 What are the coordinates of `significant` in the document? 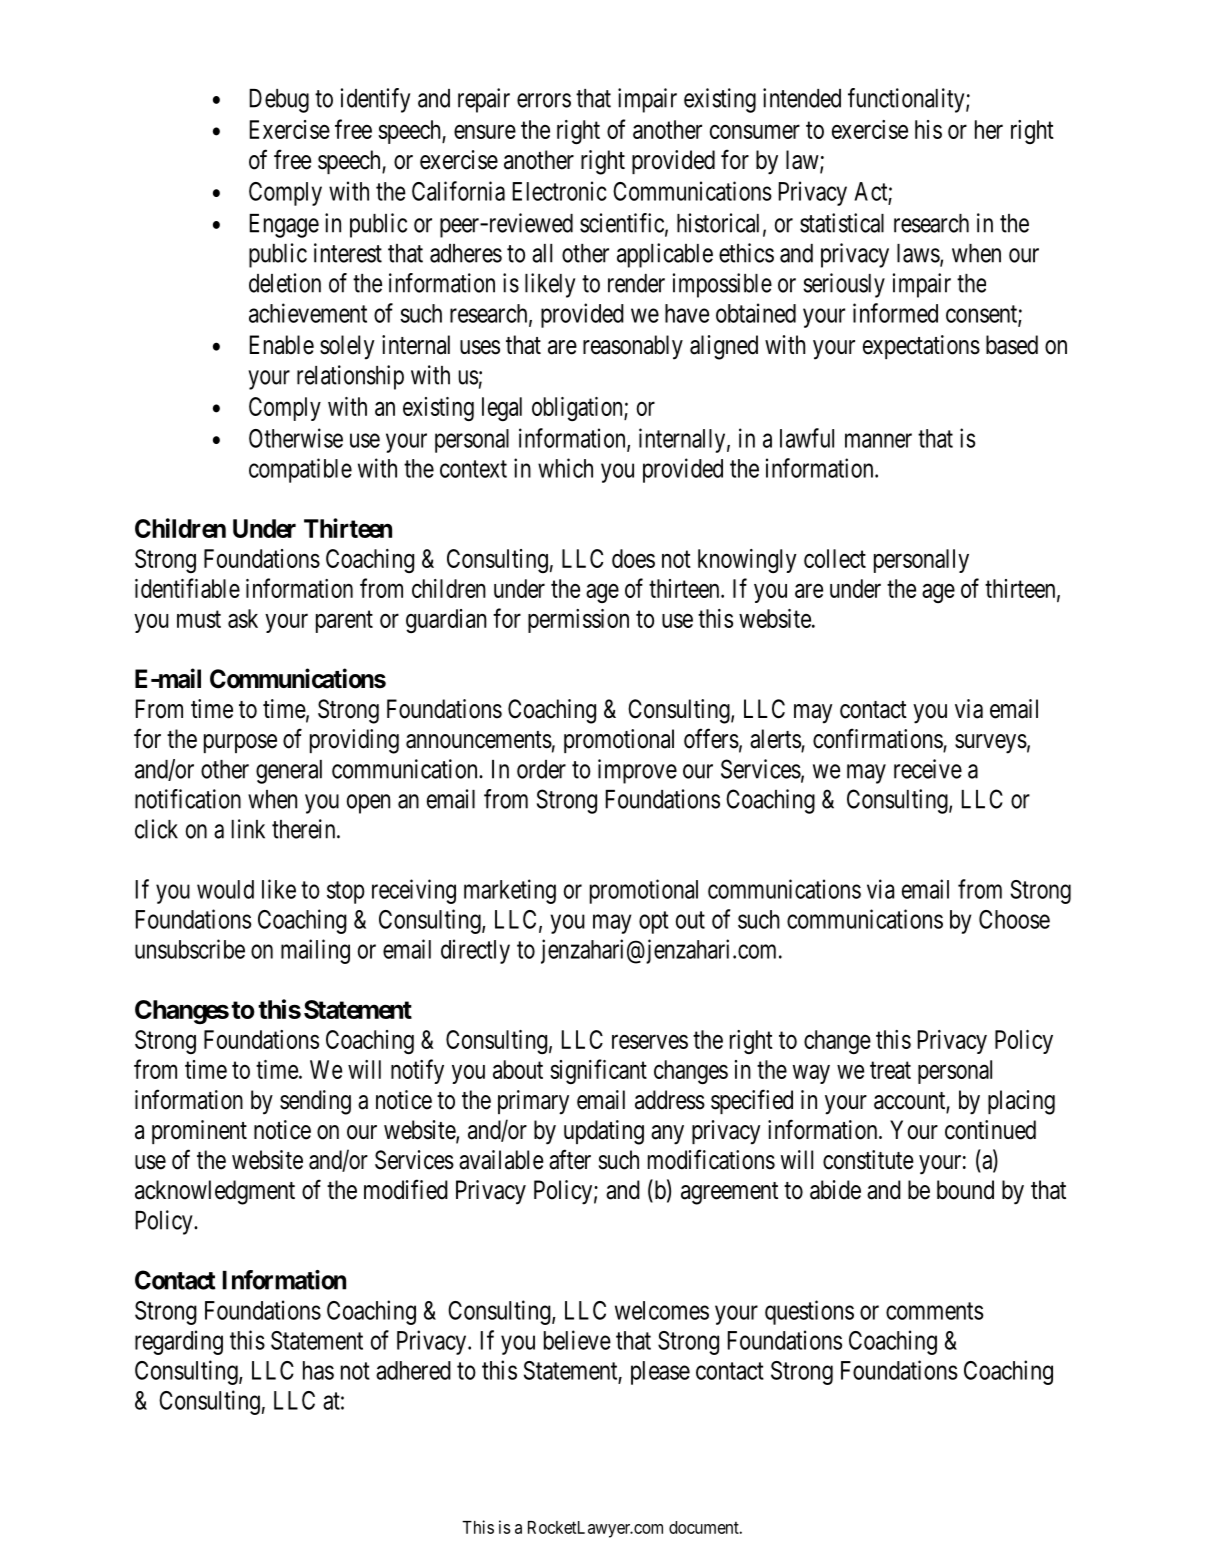 It's located at (598, 1071).
